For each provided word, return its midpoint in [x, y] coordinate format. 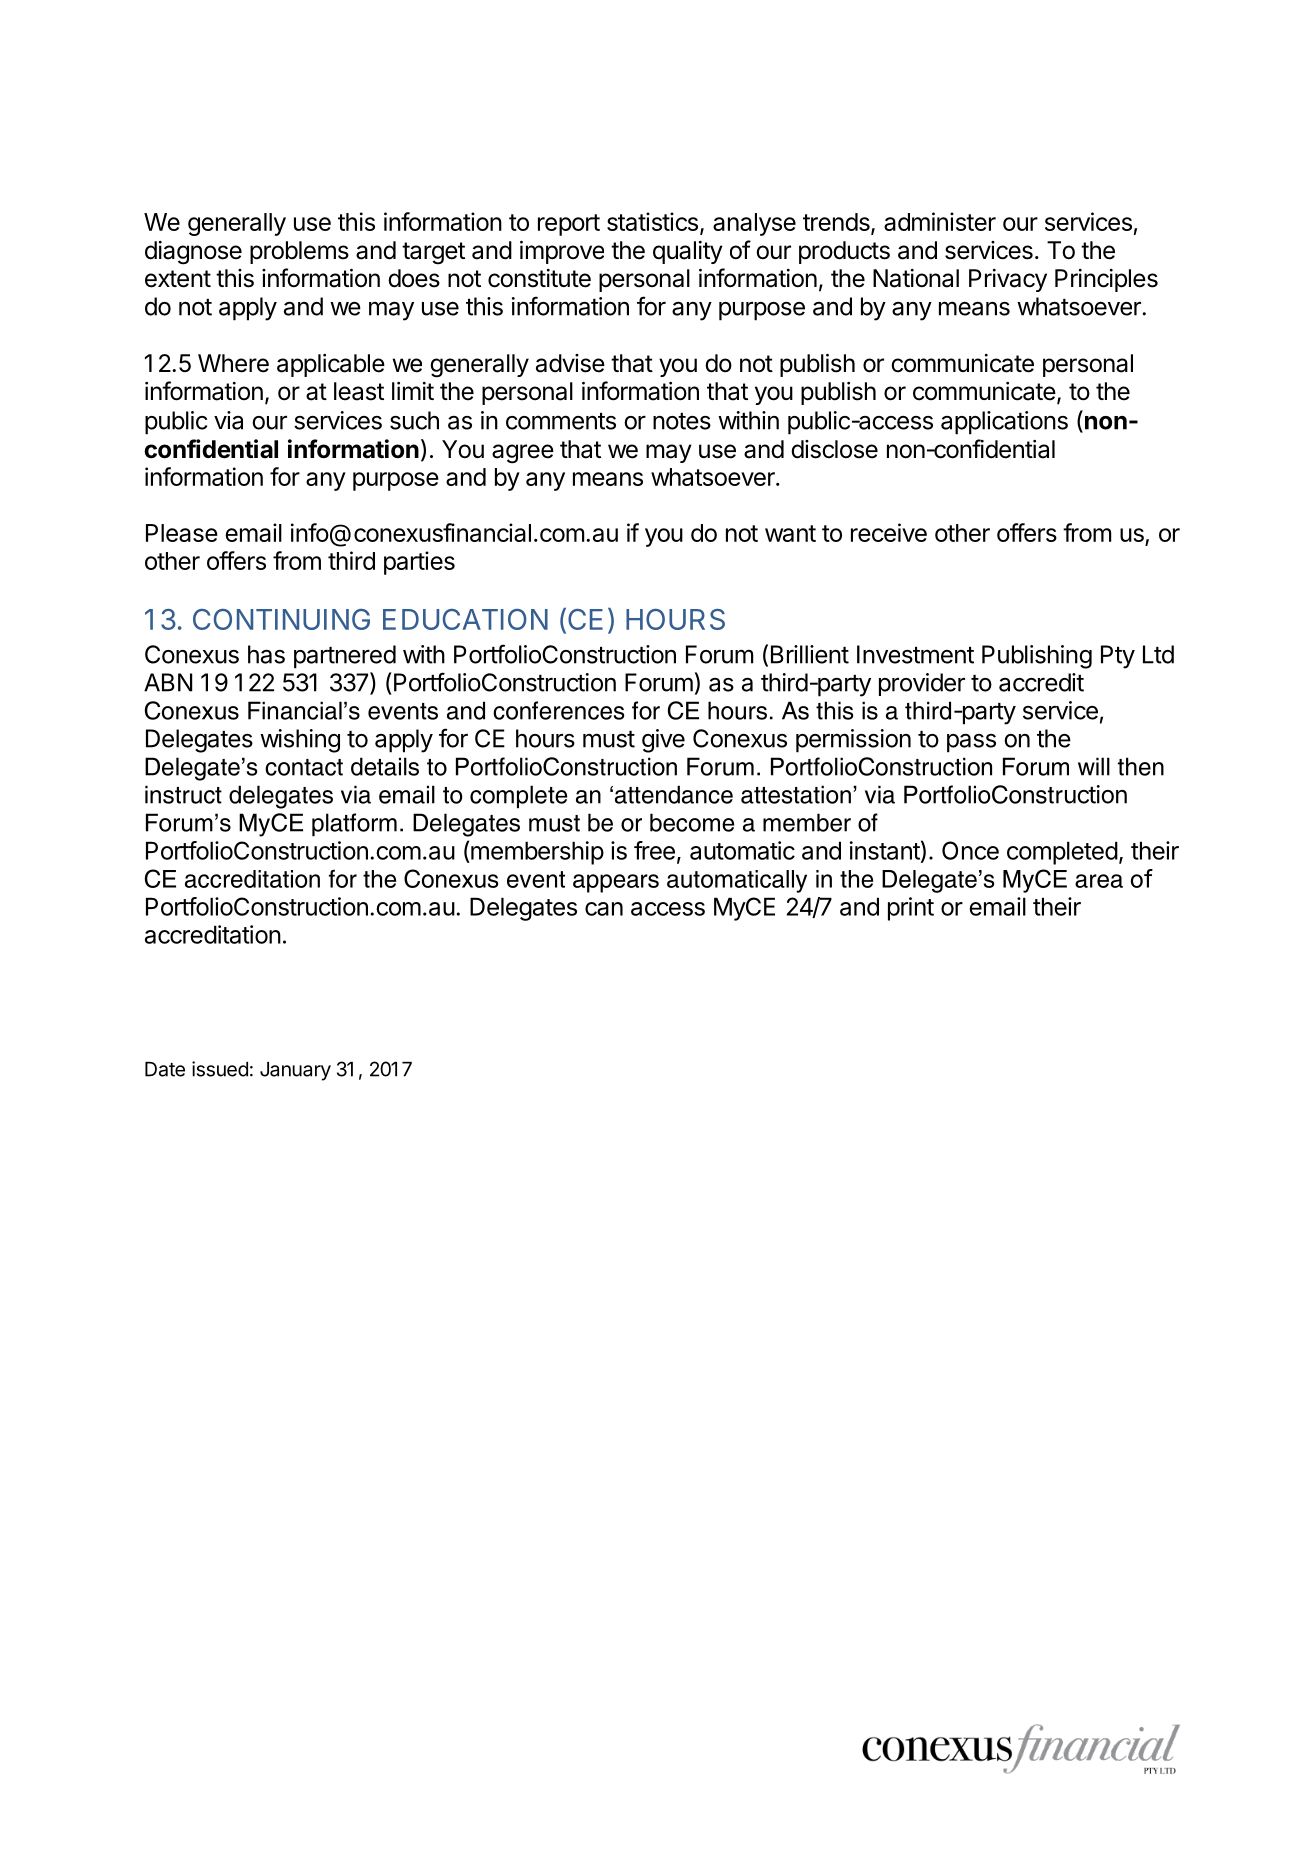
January [295, 1071]
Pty [1118, 657]
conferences [558, 710]
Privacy [1008, 280]
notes [682, 421]
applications [1004, 423]
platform [354, 824]
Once [970, 850]
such [414, 420]
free [654, 850]
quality [688, 252]
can [604, 909]
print [911, 909]
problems [299, 252]
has [266, 654]
